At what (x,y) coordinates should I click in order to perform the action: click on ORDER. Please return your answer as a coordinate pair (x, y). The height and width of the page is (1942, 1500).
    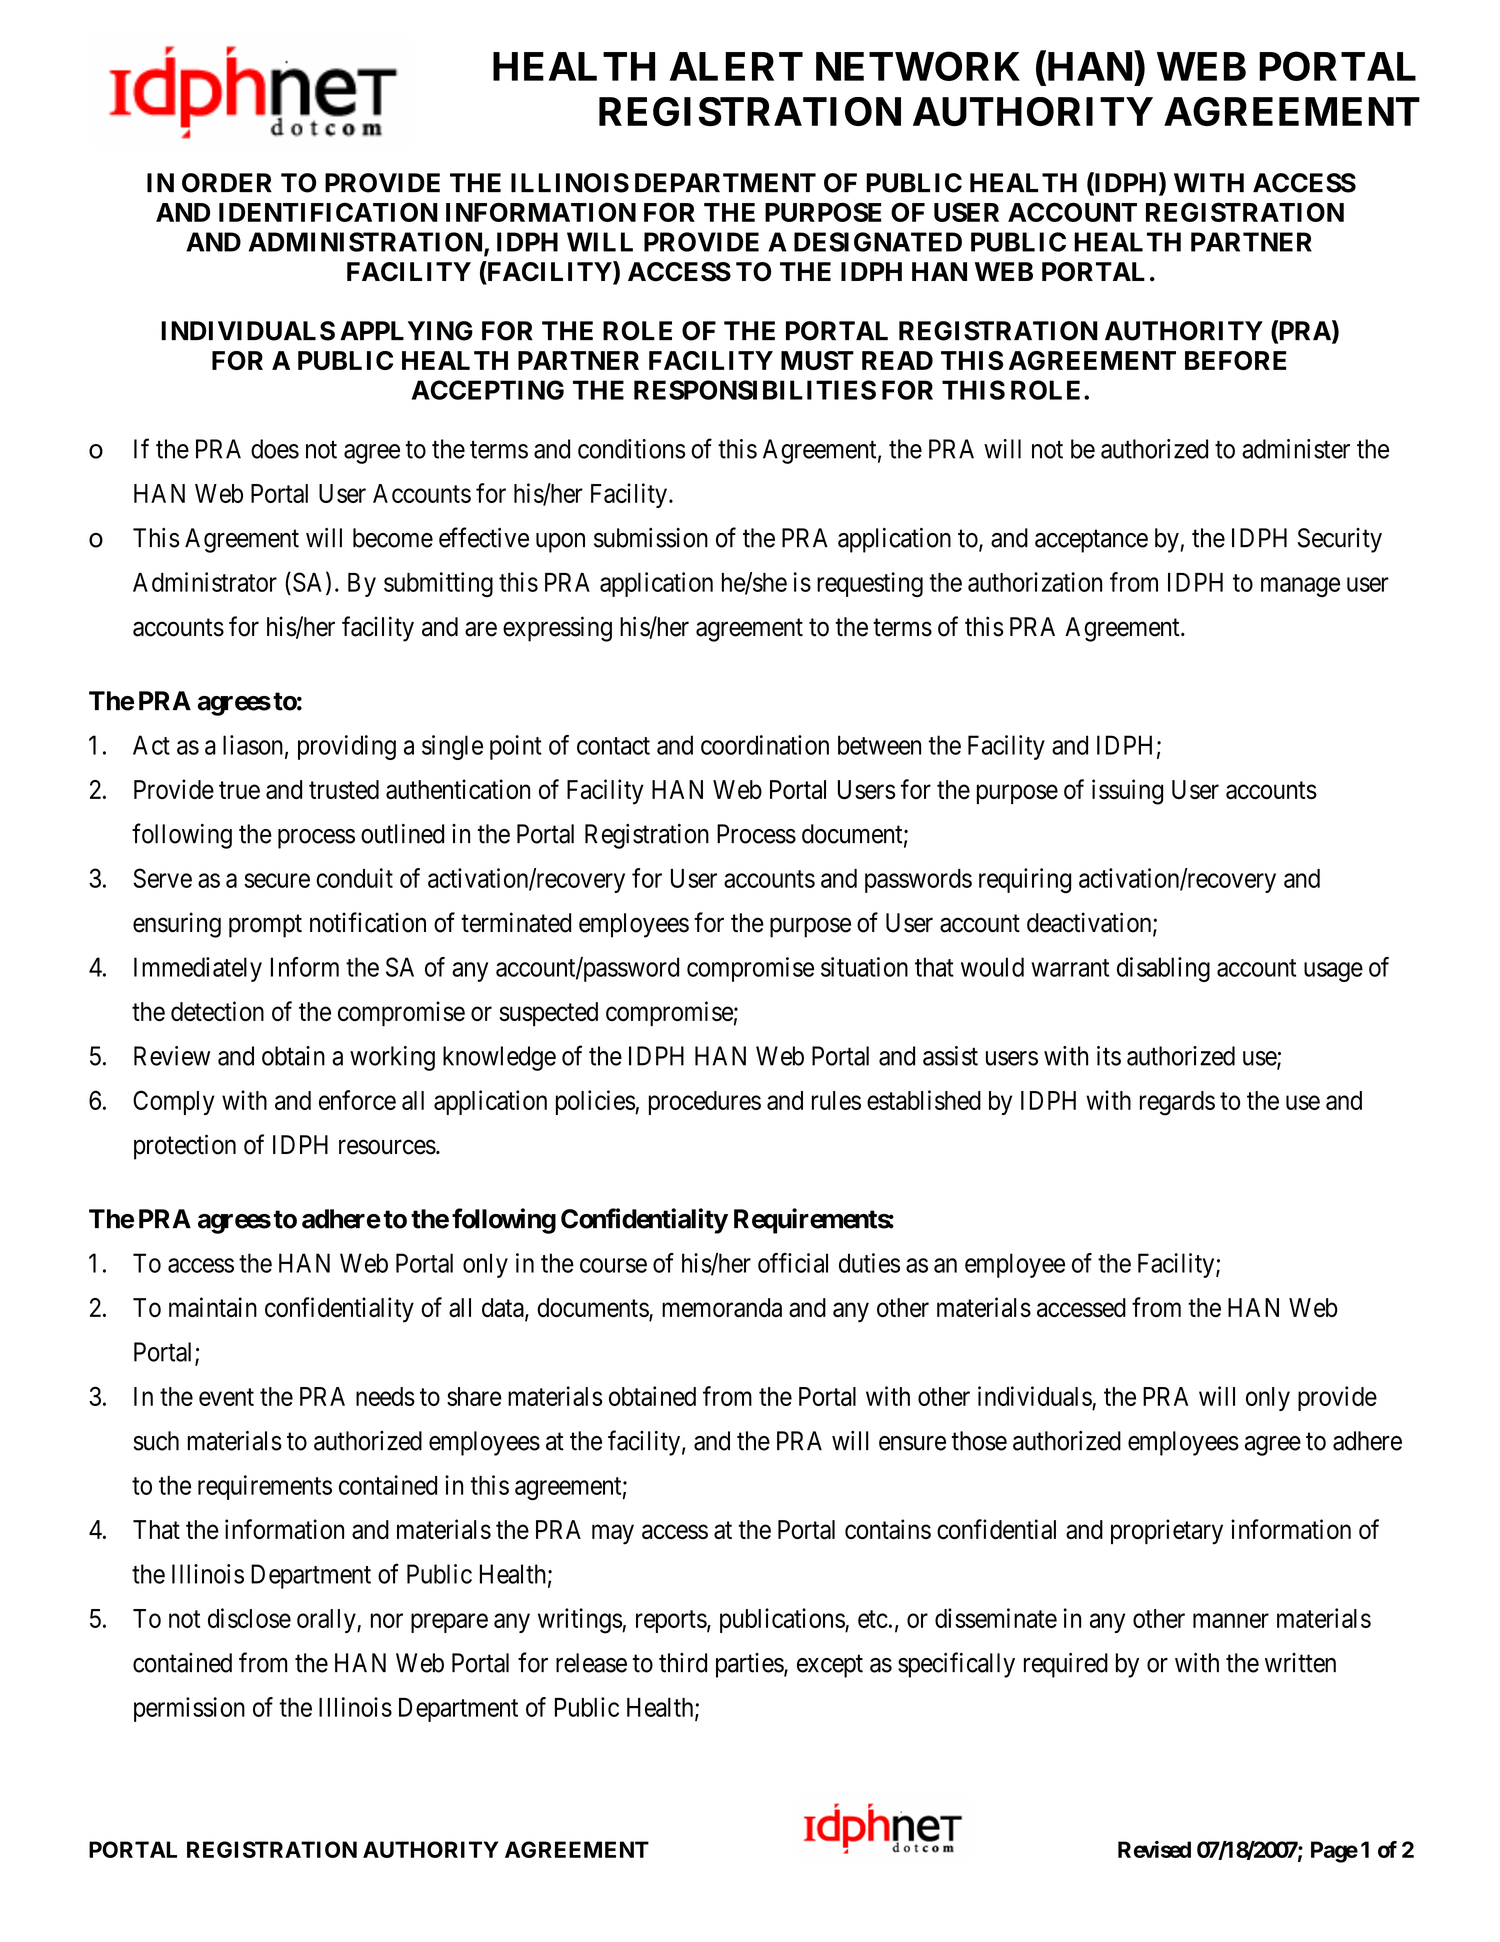
    Looking at the image, I should click on (227, 183).
